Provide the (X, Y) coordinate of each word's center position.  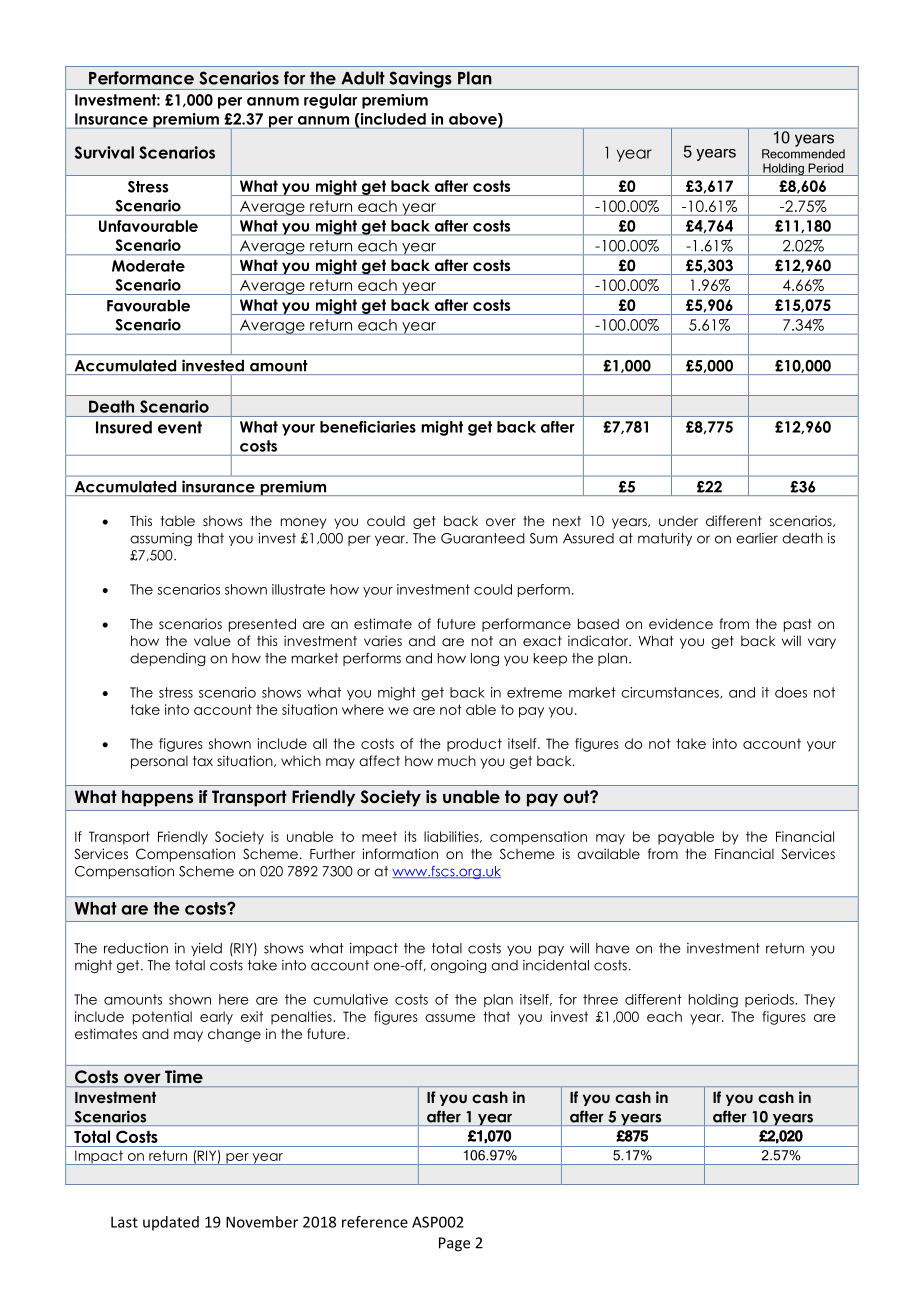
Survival (104, 152)
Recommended (803, 154)
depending (167, 659)
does (791, 692)
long (485, 659)
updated (171, 1223)
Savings (420, 80)
